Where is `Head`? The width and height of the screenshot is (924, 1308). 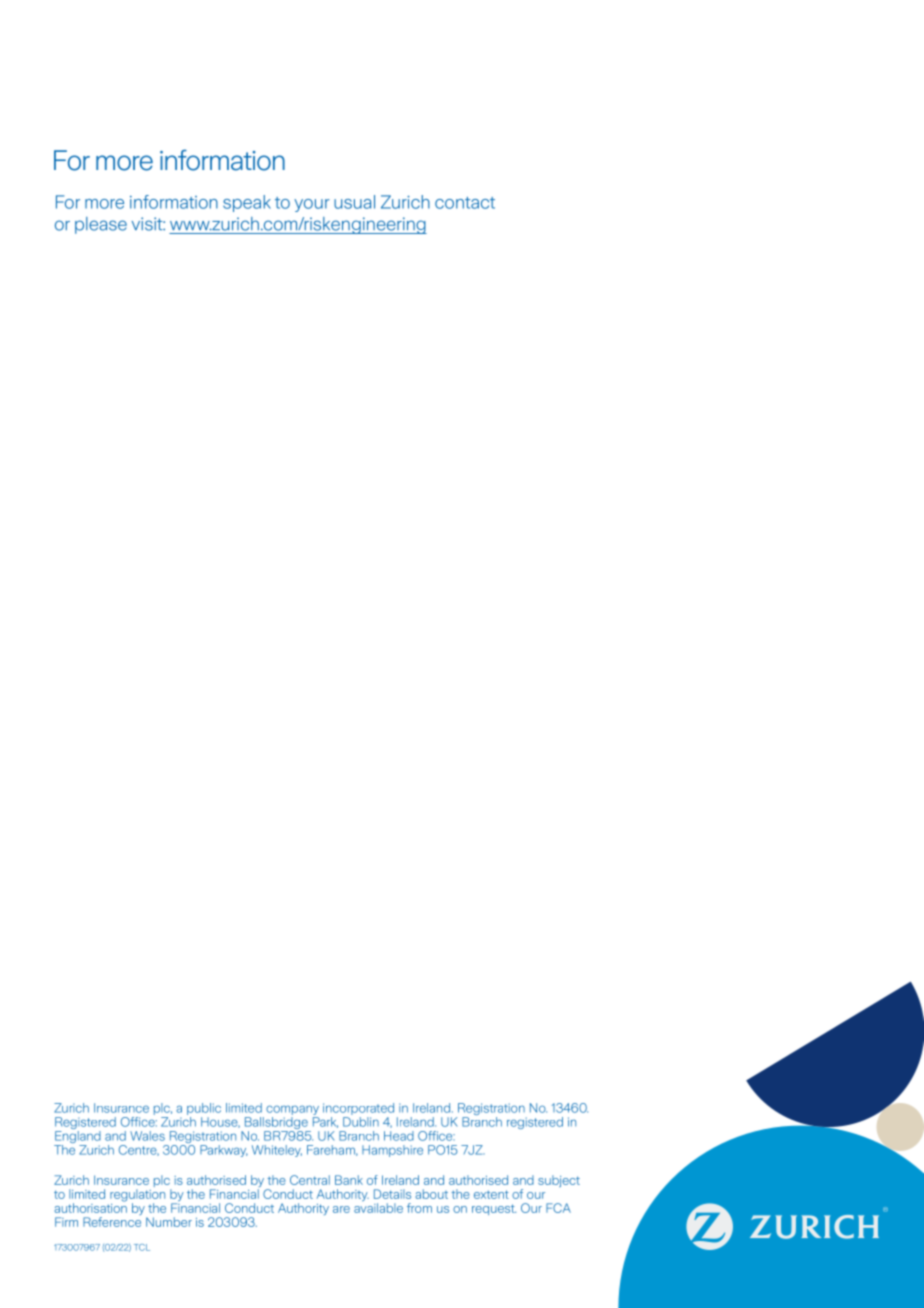 Head is located at coordinates (399, 1136).
